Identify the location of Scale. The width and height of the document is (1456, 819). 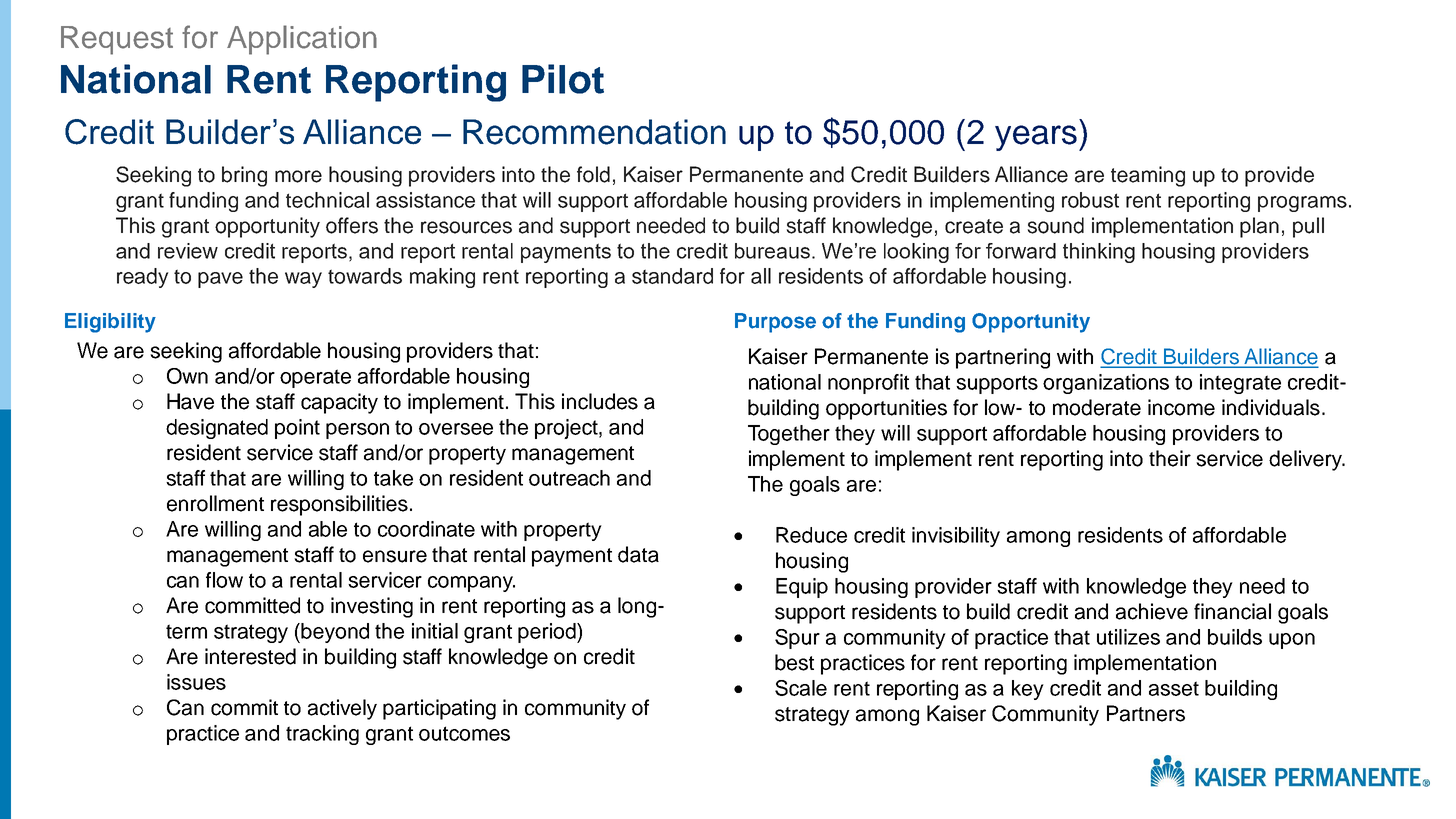
(801, 688).
